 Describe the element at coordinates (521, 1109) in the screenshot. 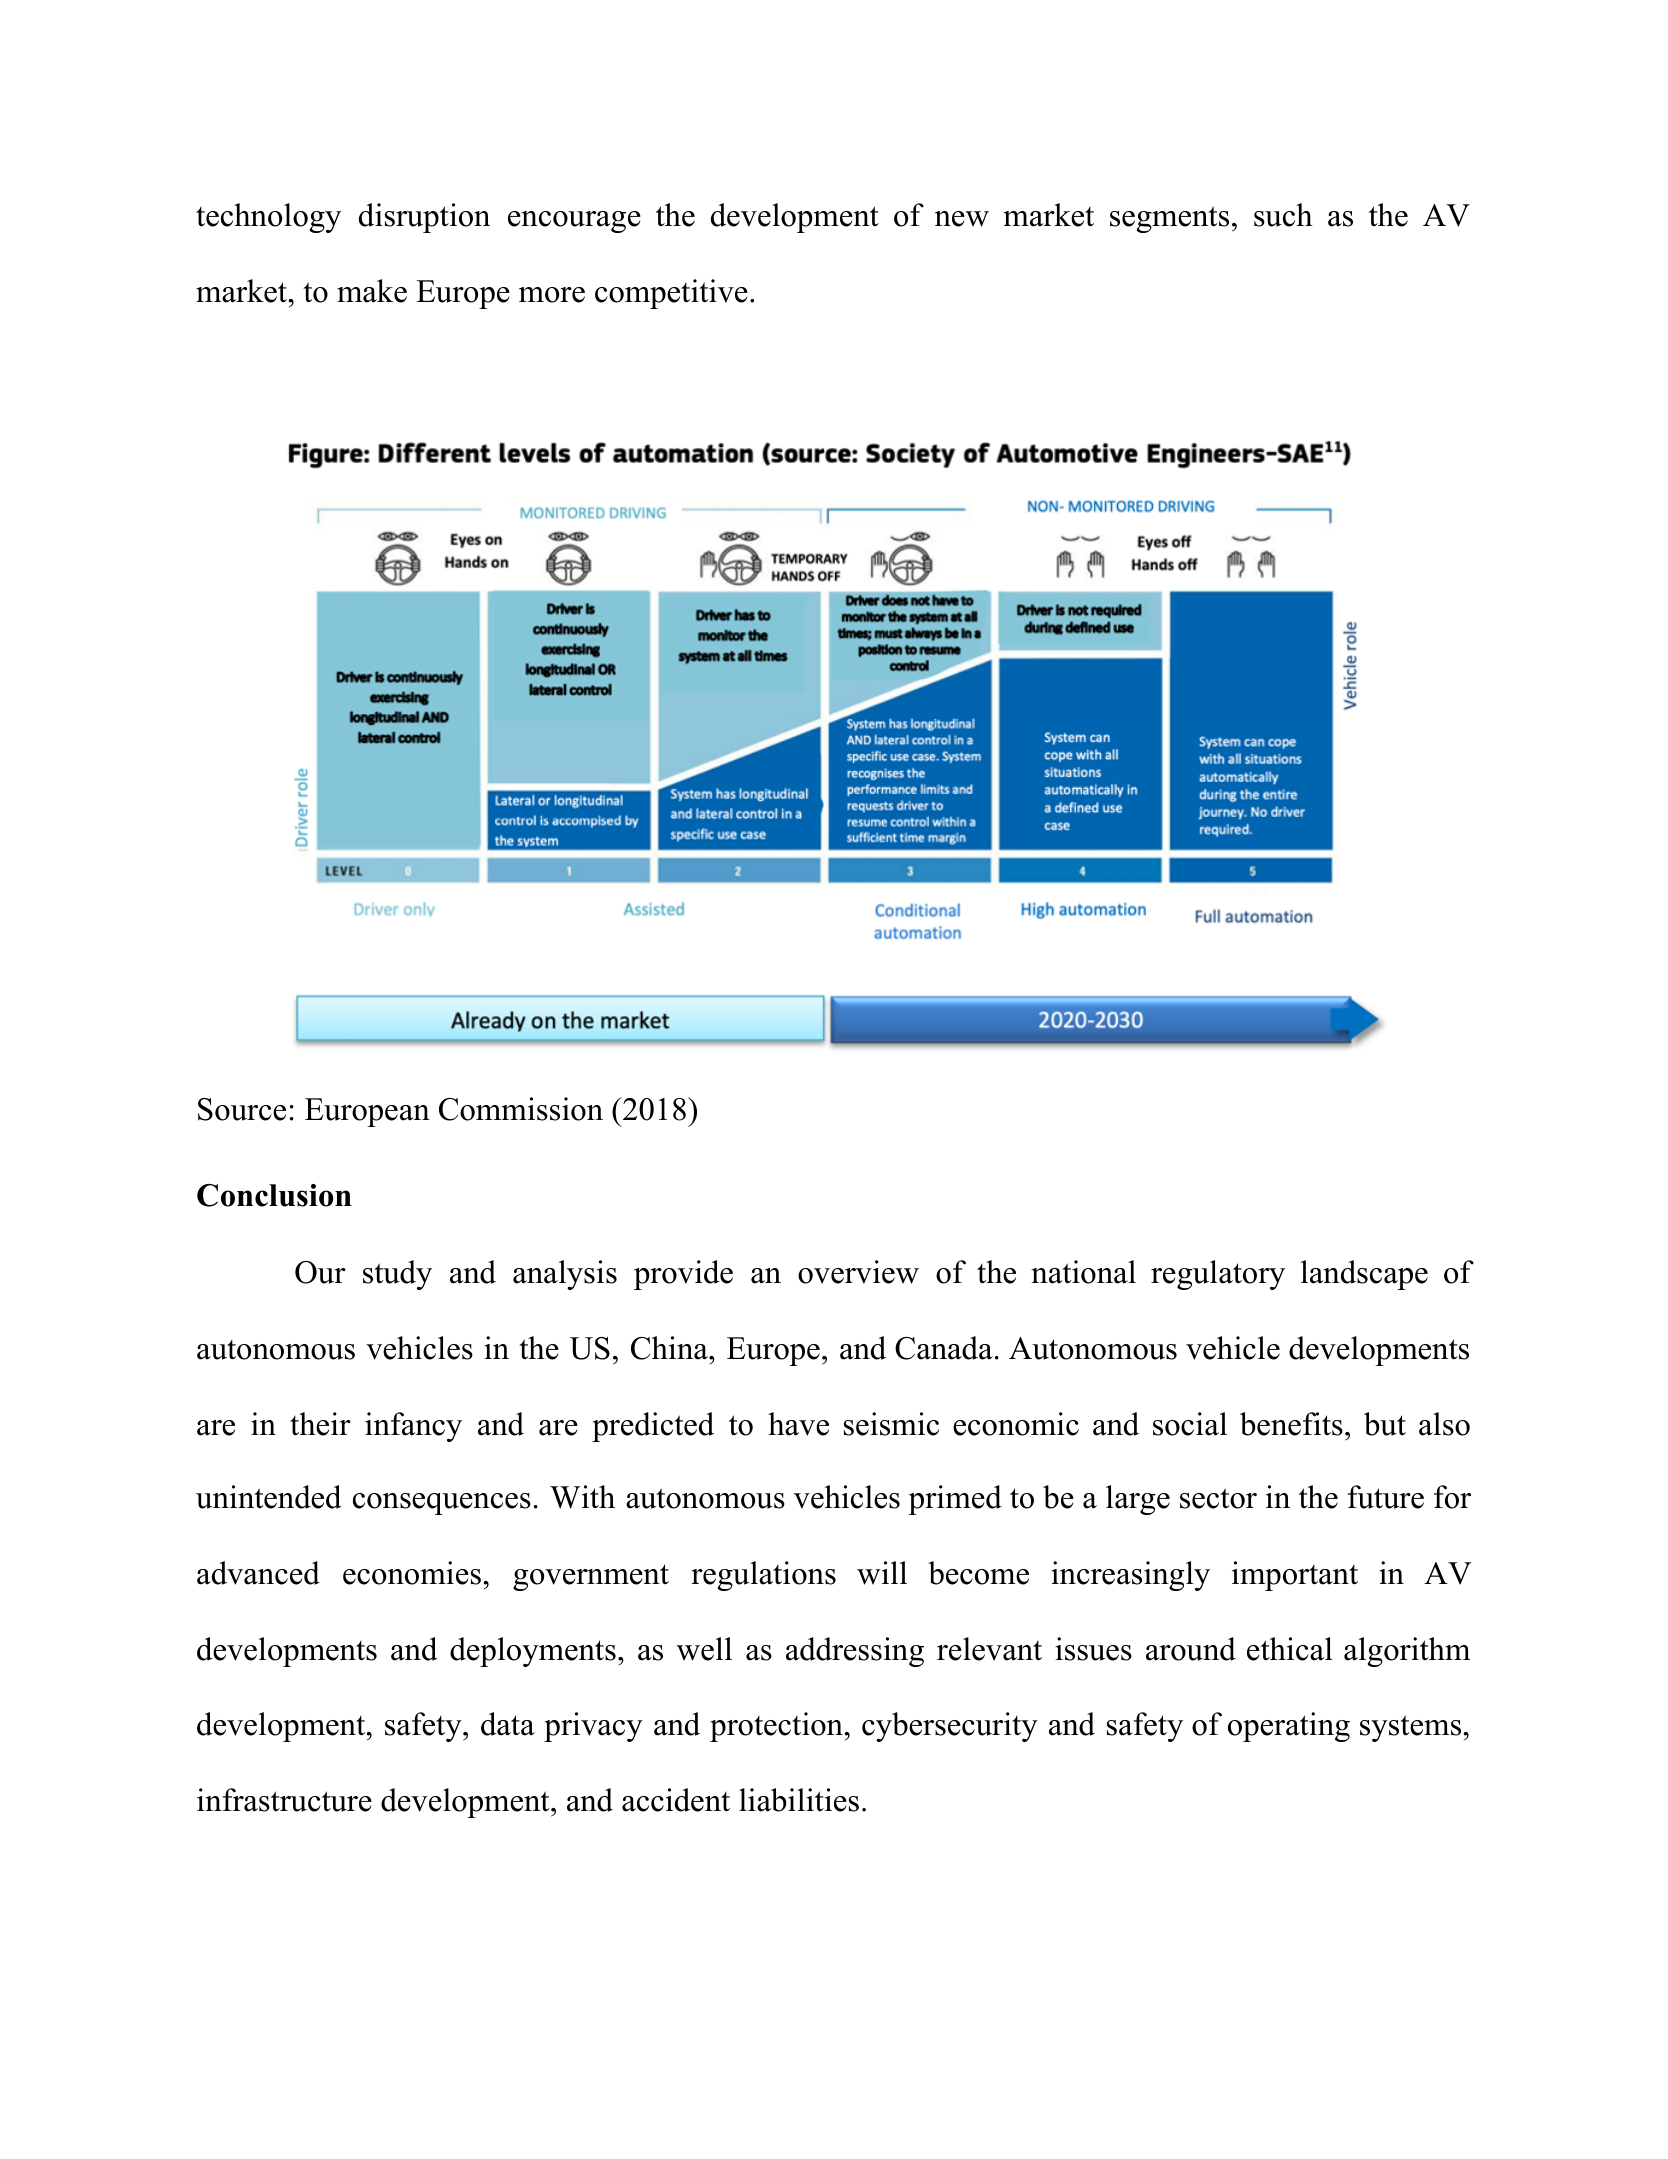

I see `Commission` at that location.
